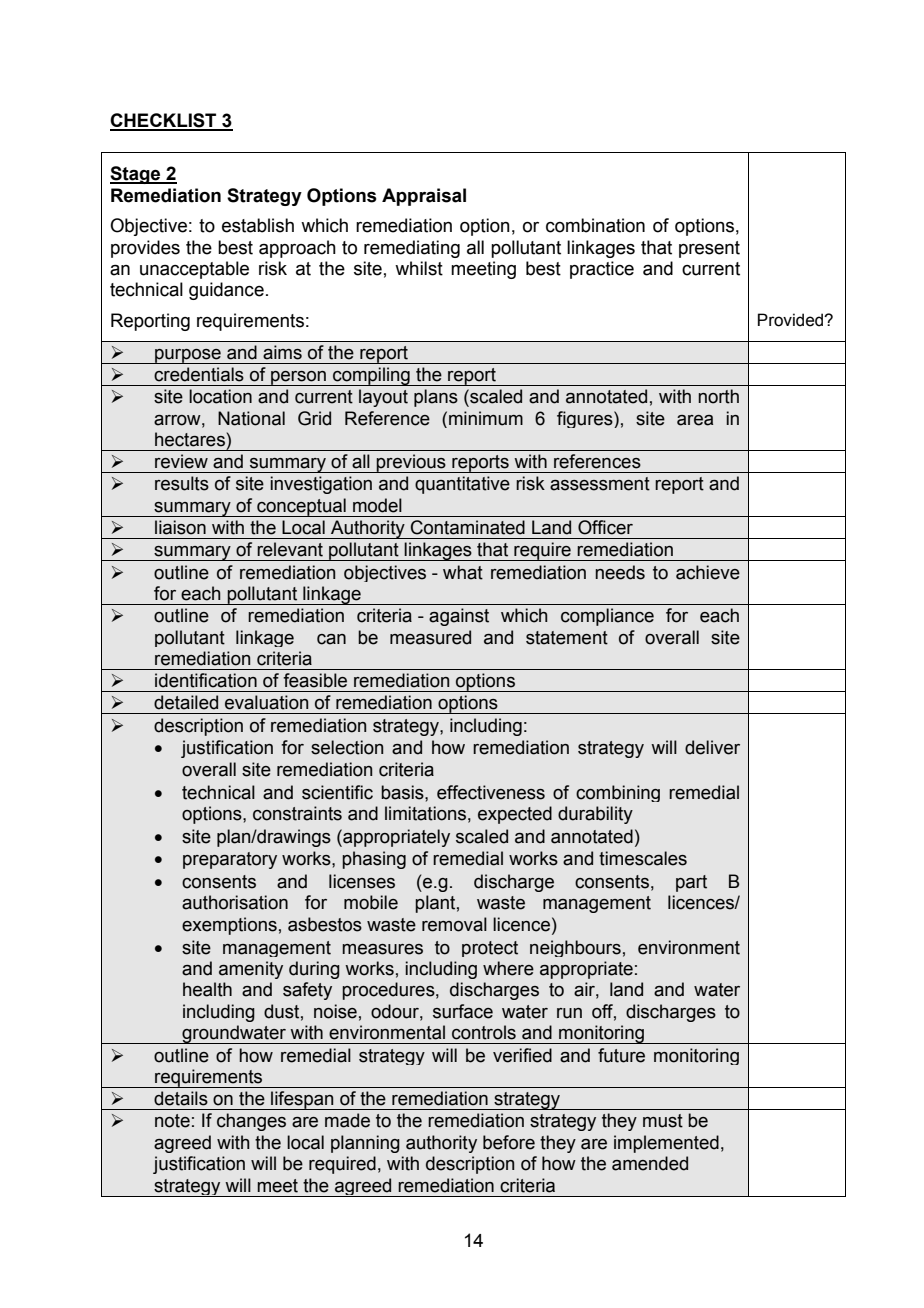  I want to click on removal, so click(454, 924).
